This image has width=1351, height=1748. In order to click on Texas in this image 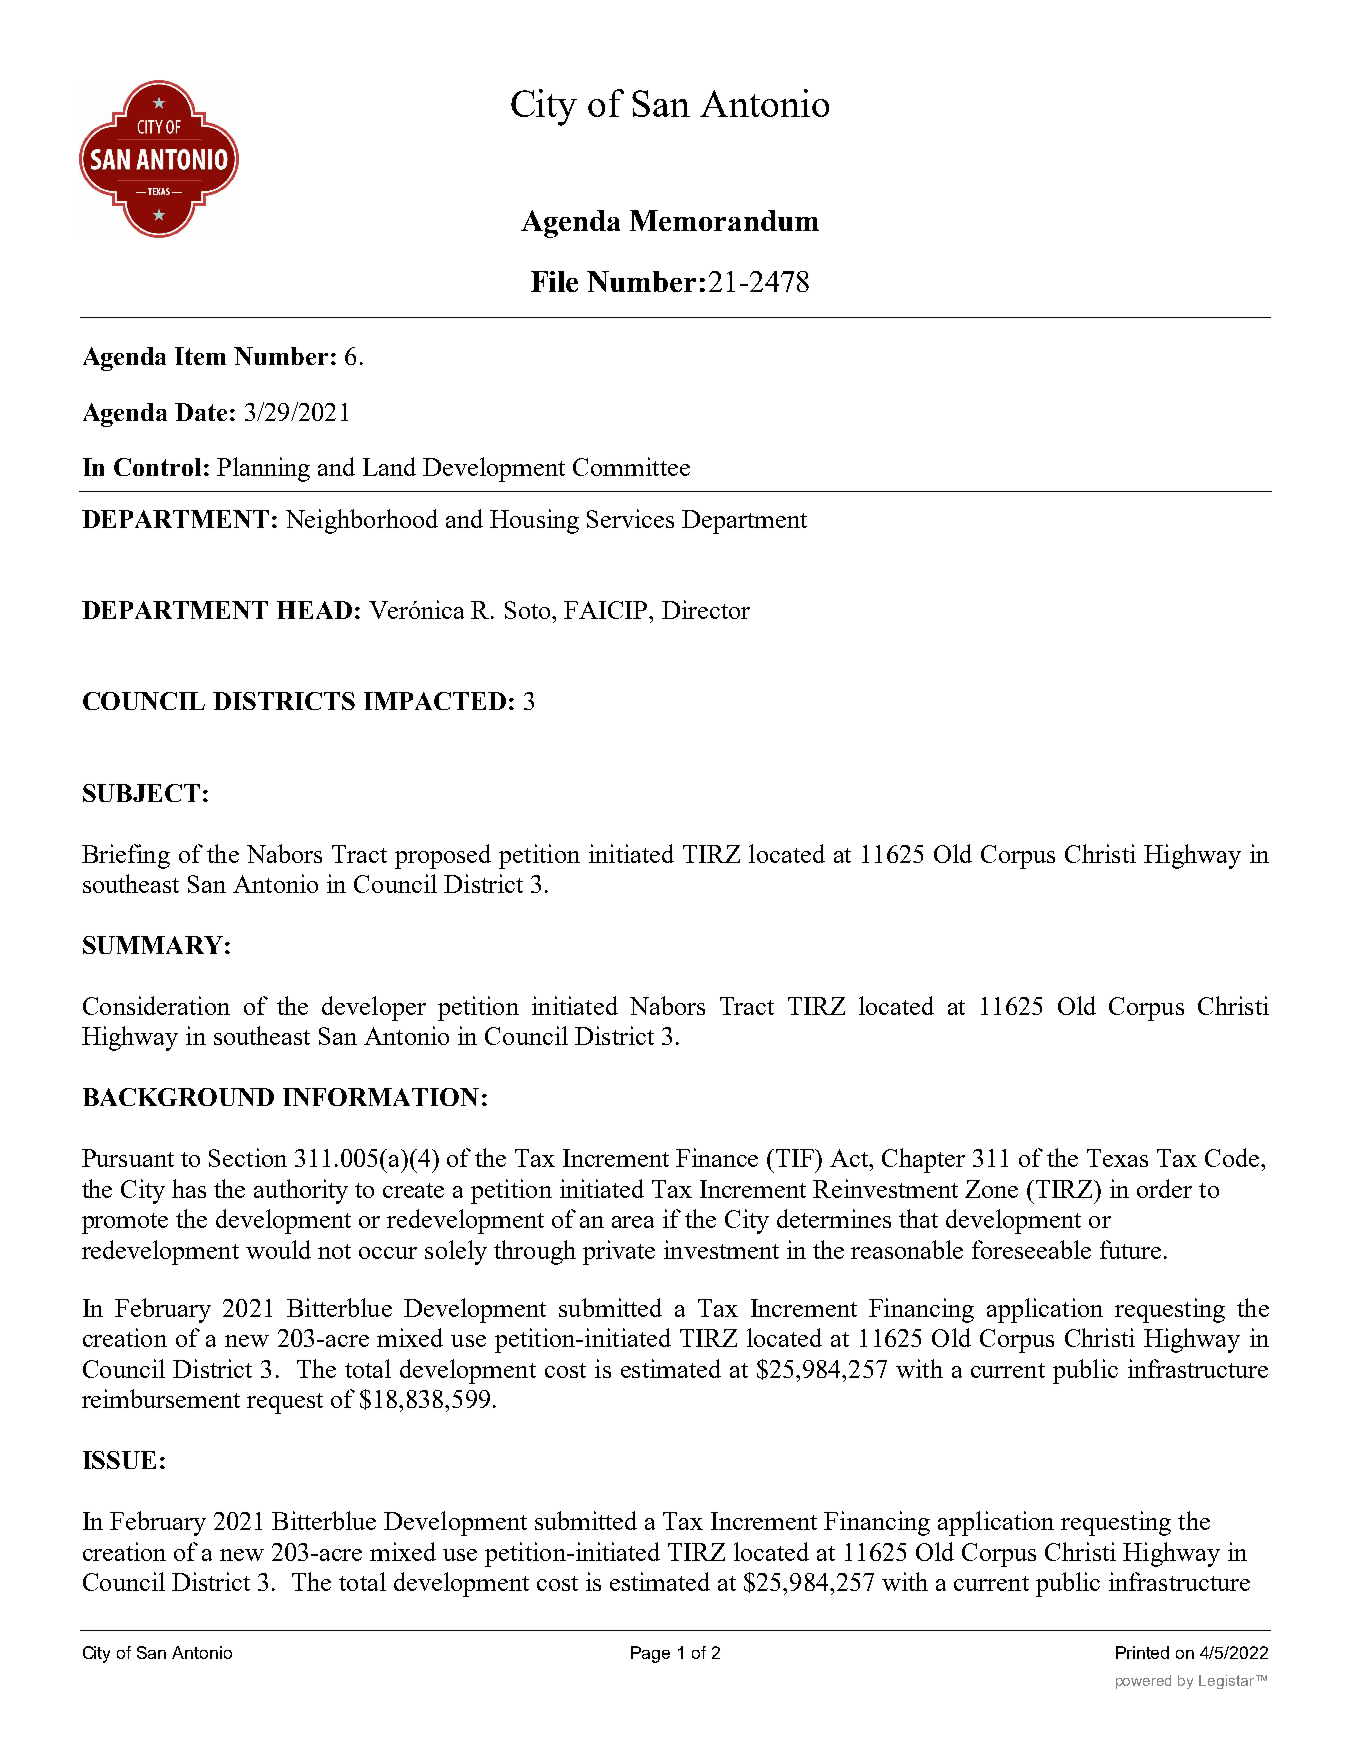, I will do `click(1117, 1158)`.
